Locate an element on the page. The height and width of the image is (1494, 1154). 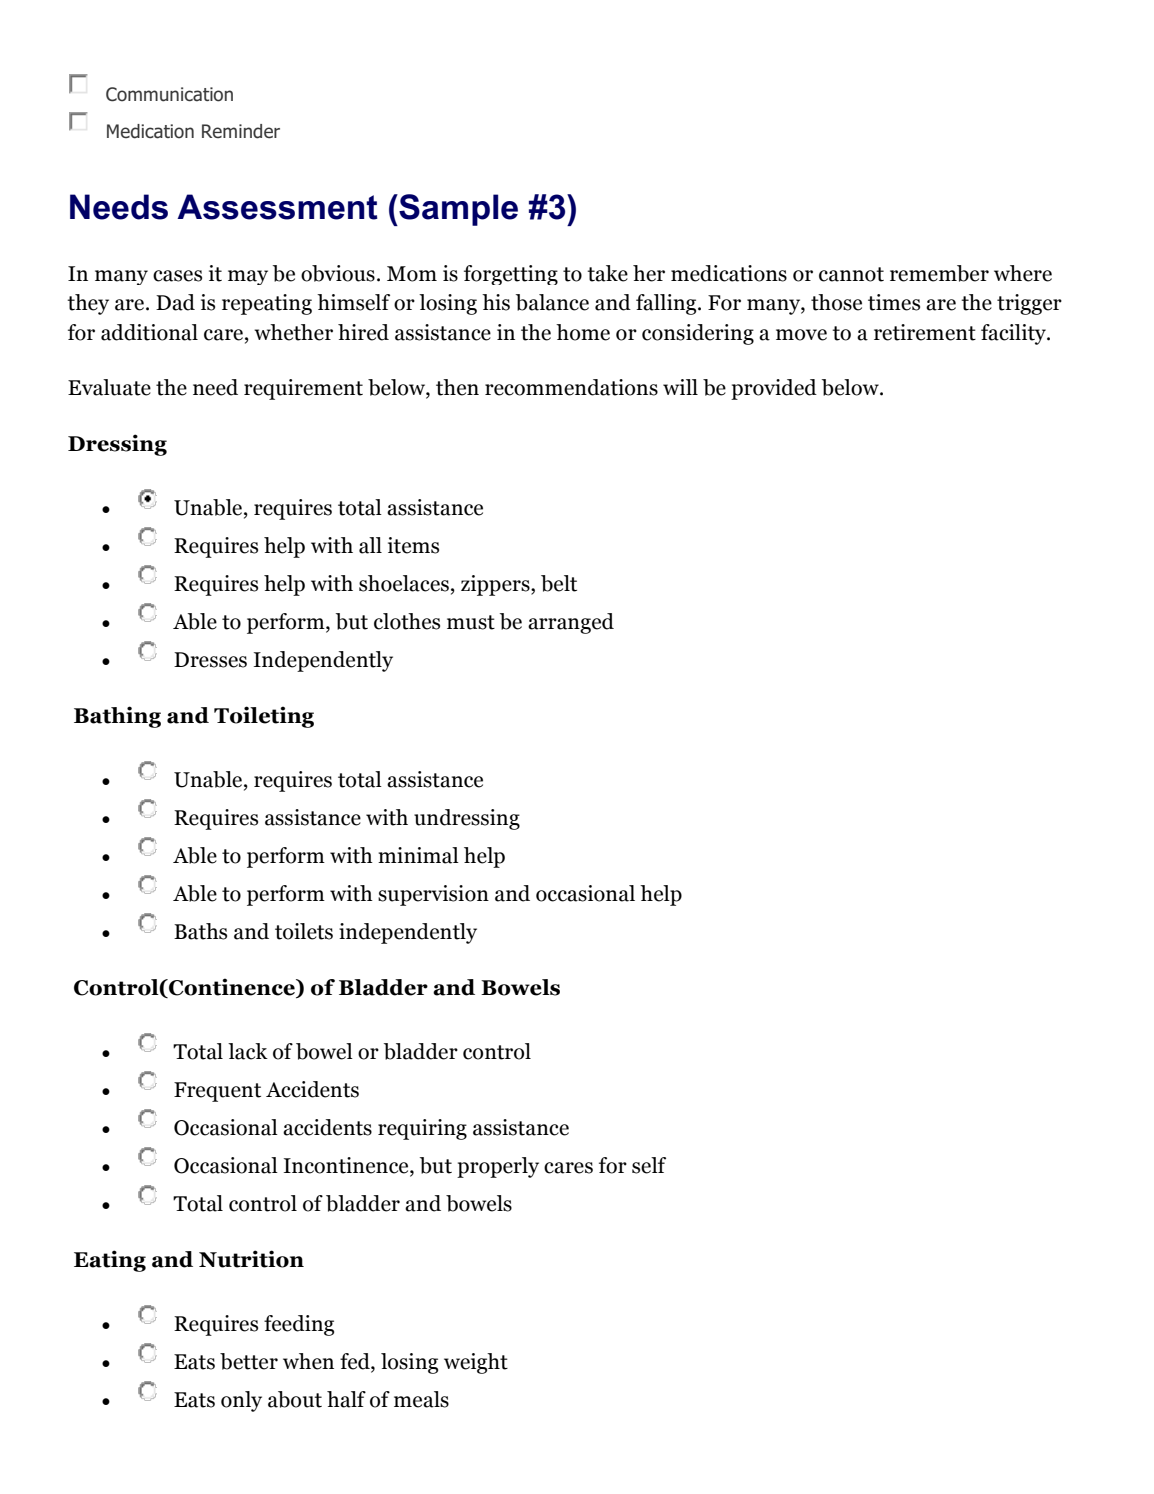
Reminder is located at coordinates (241, 131).
